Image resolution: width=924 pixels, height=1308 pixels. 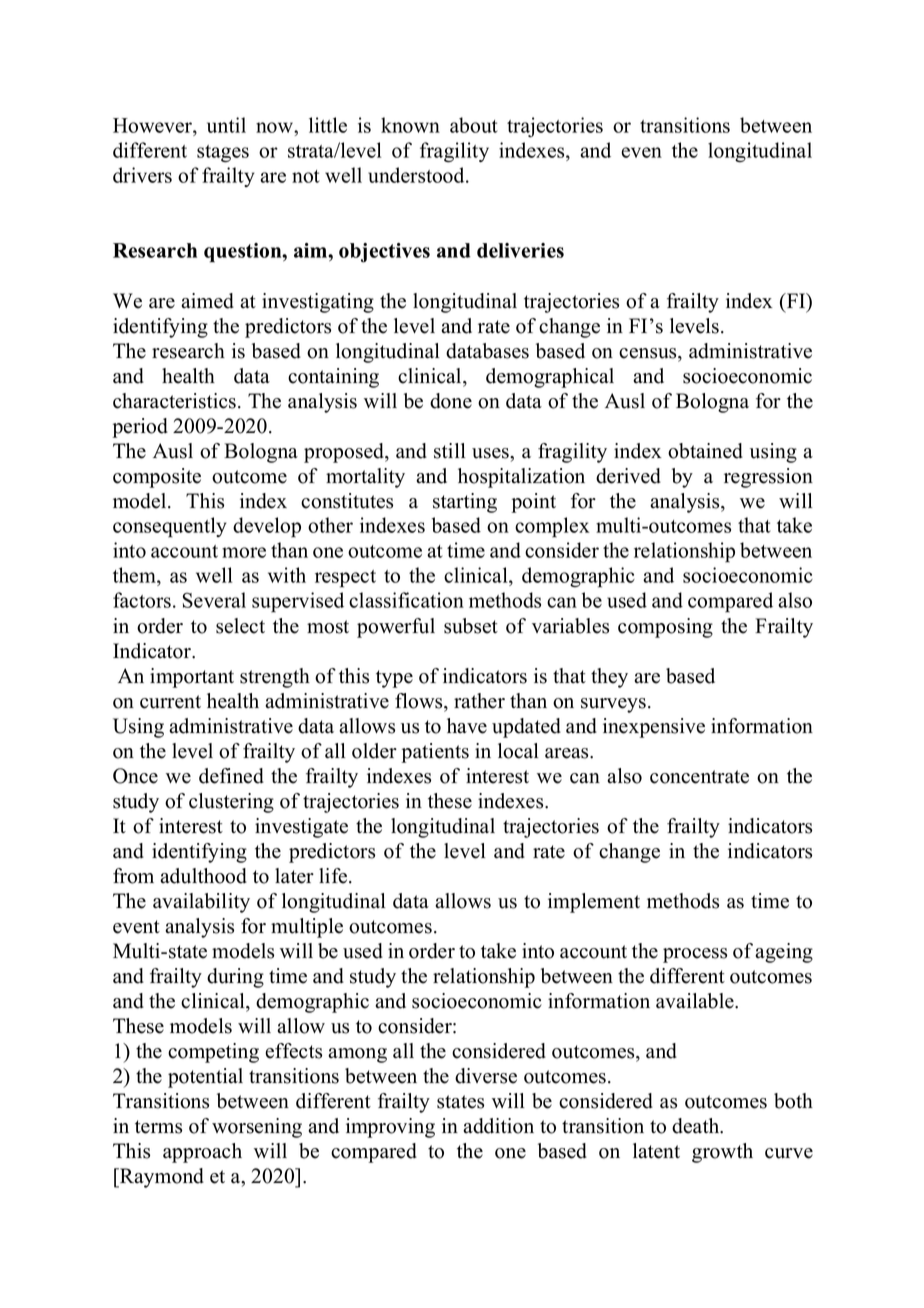 I want to click on select, so click(x=240, y=626).
